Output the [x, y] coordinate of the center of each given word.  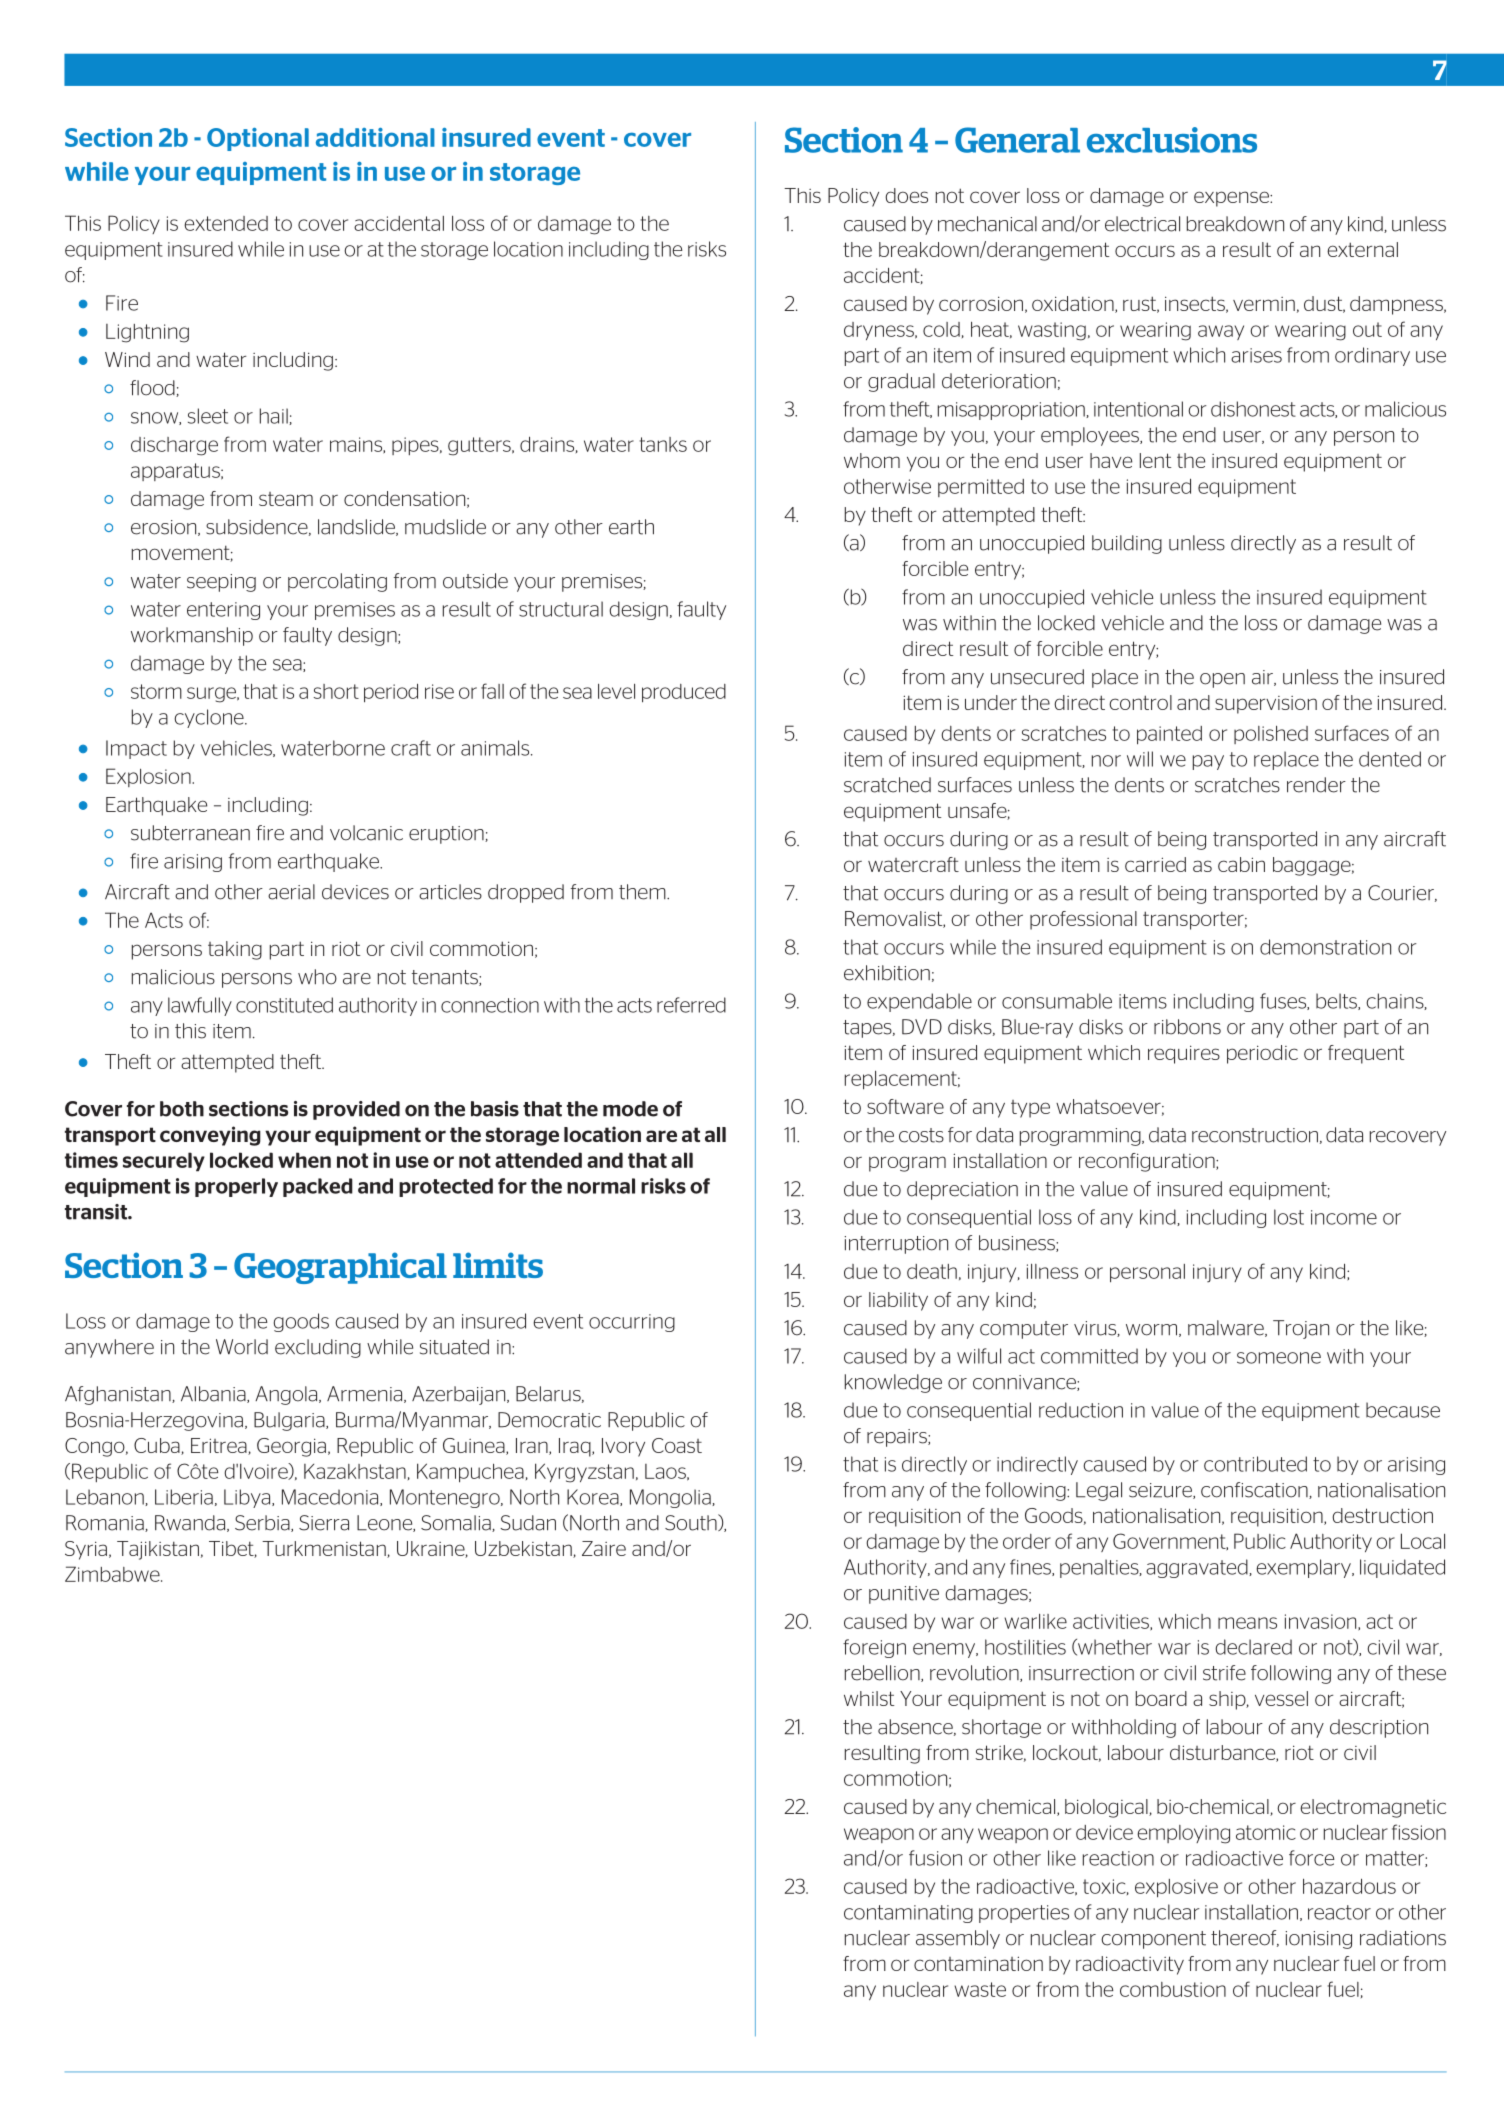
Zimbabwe [113, 1574]
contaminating [908, 1914]
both [182, 1109]
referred [691, 1005]
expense [1232, 199]
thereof [1245, 1938]
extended [226, 223]
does [906, 195]
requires [1184, 1054]
